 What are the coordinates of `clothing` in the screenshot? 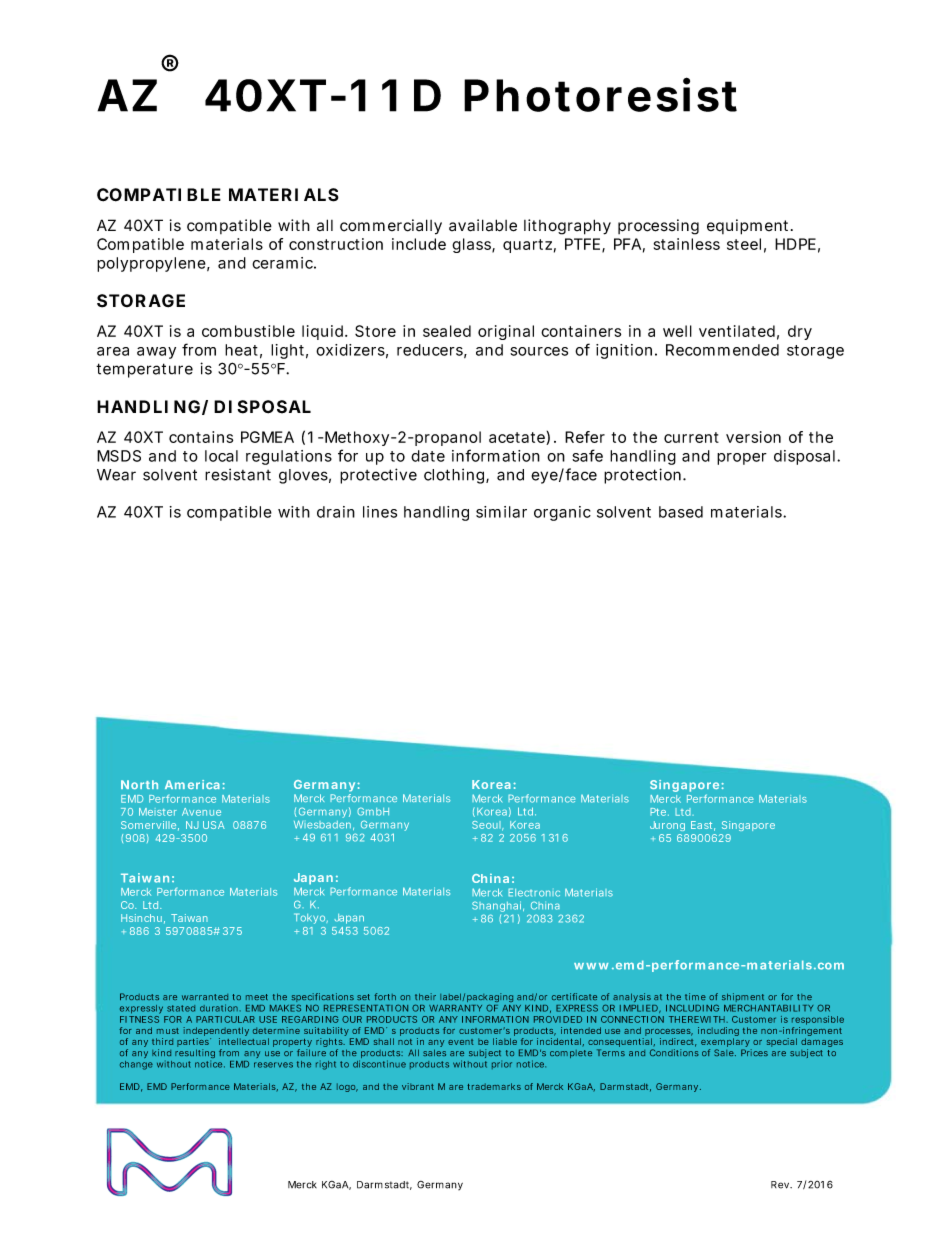 It's located at (454, 476).
